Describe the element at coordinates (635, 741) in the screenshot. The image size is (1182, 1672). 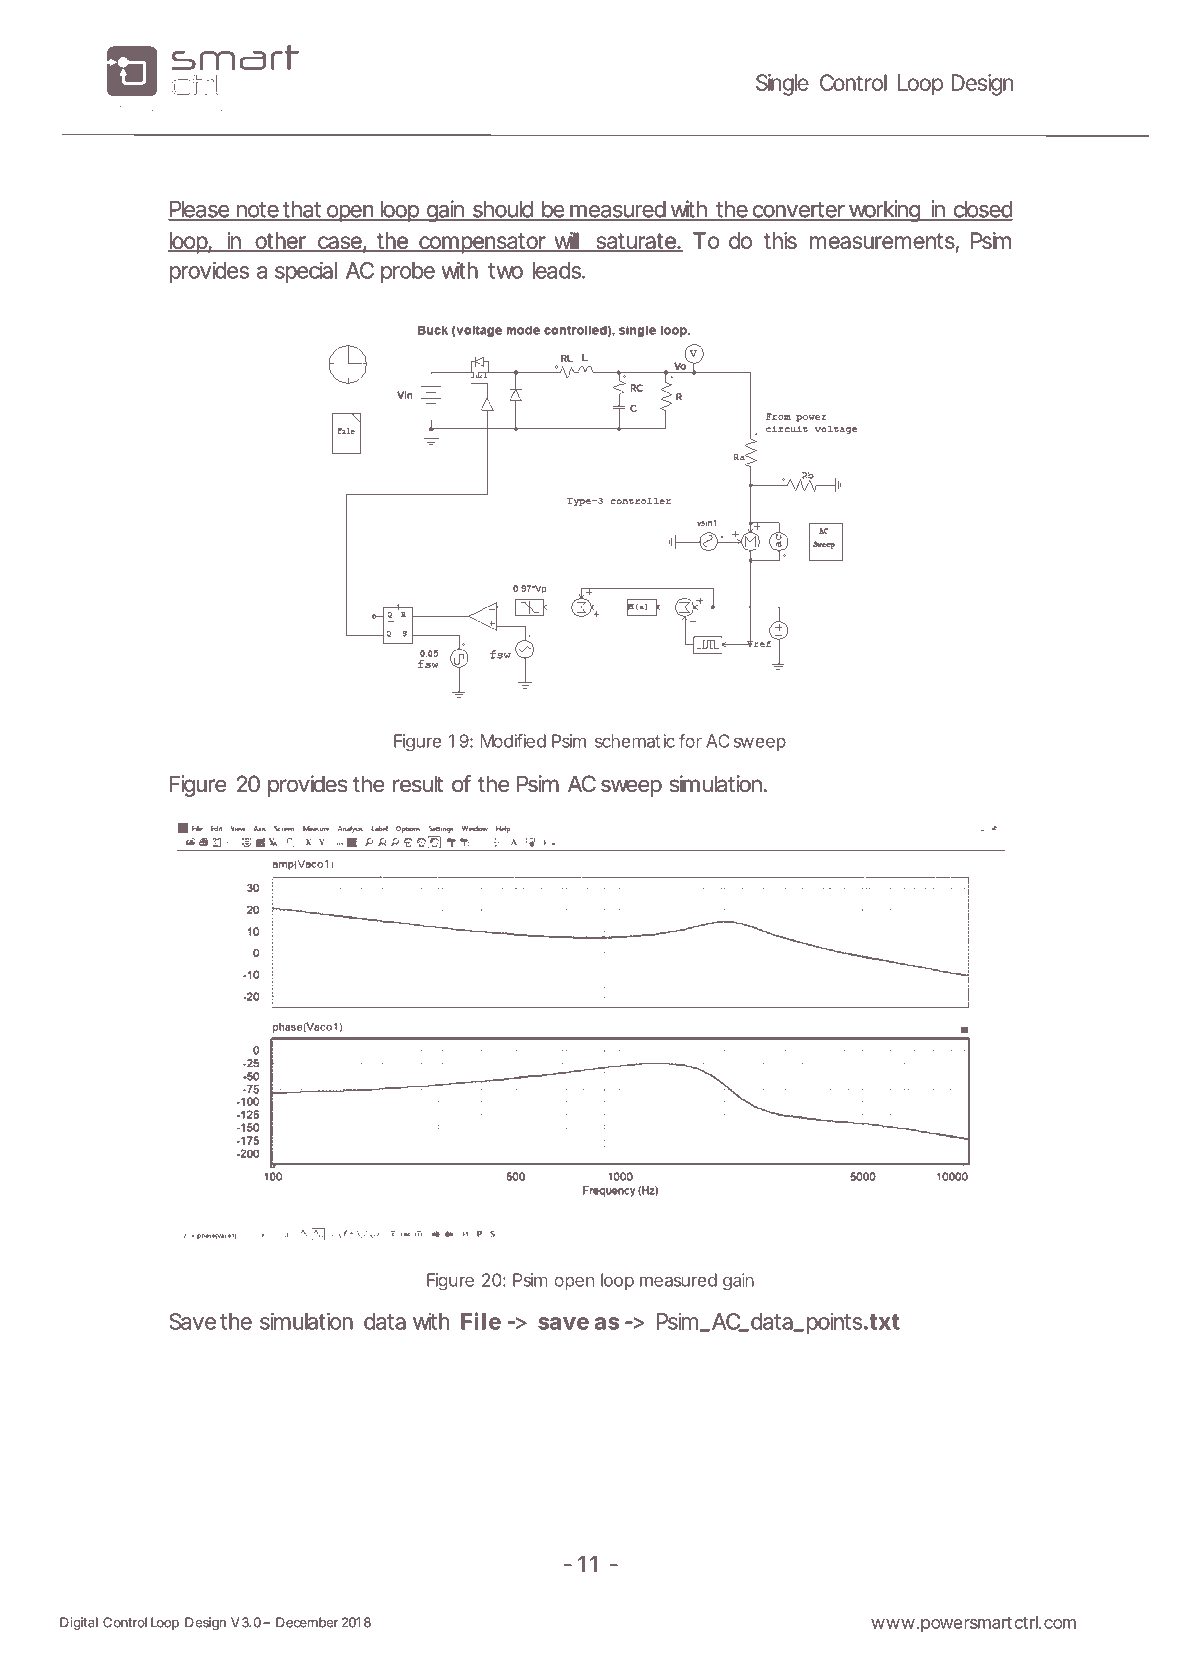
I see `schematic` at that location.
